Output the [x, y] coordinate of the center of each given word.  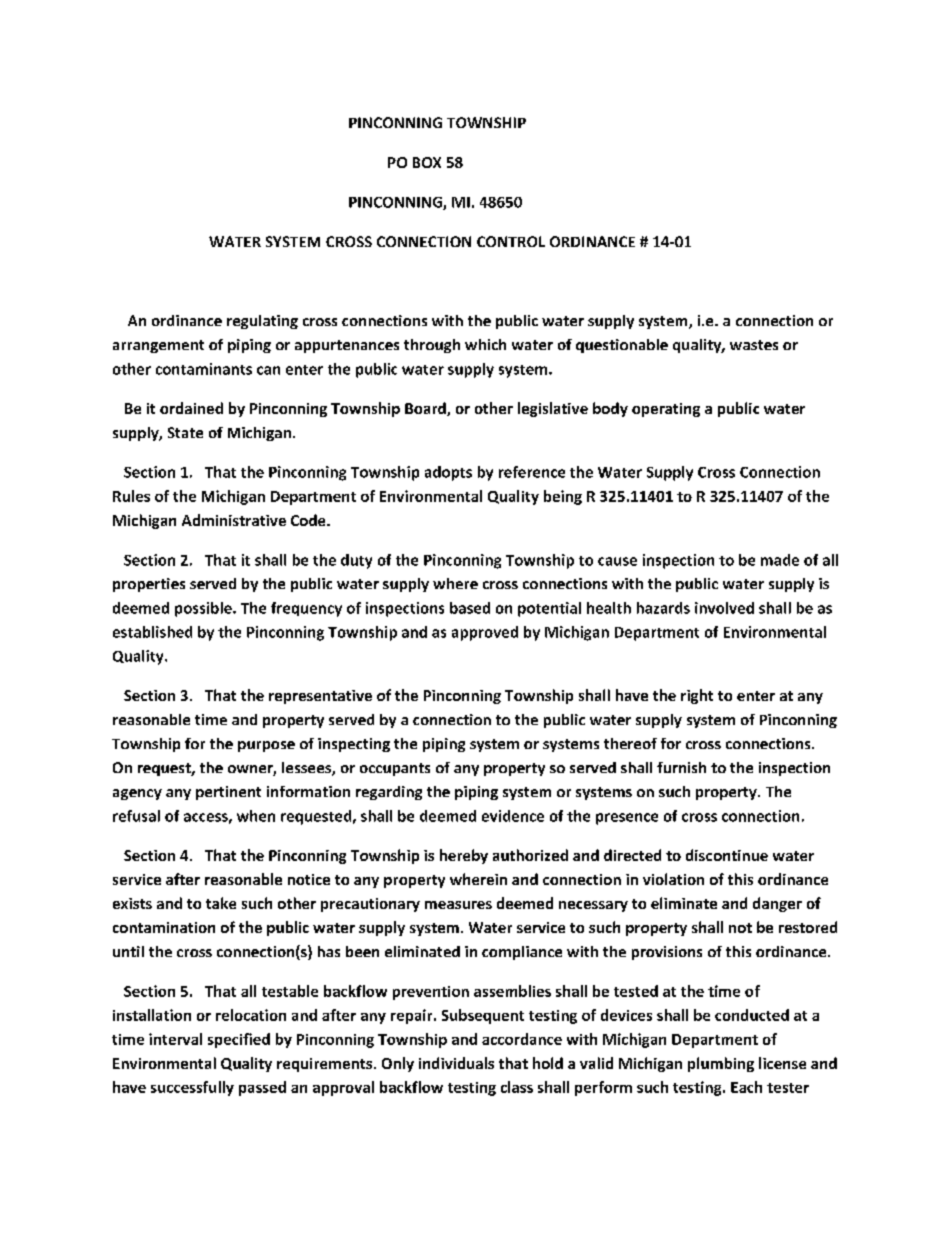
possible [204, 609]
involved [724, 608]
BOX [427, 162]
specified [239, 1040]
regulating [262, 322]
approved [485, 633]
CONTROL [511, 241]
